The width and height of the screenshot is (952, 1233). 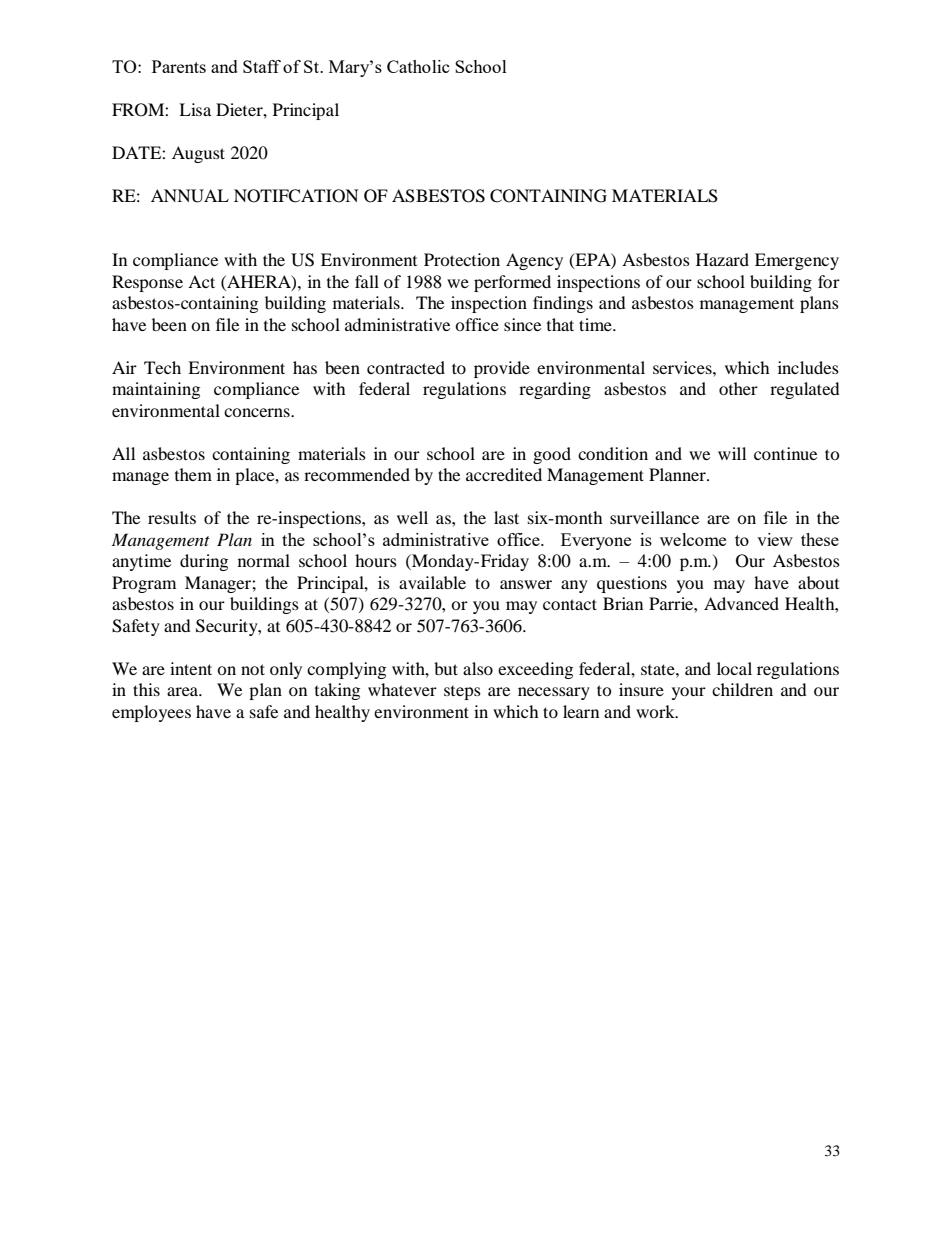 What do you see at coordinates (742, 689) in the screenshot?
I see `children` at bounding box center [742, 689].
